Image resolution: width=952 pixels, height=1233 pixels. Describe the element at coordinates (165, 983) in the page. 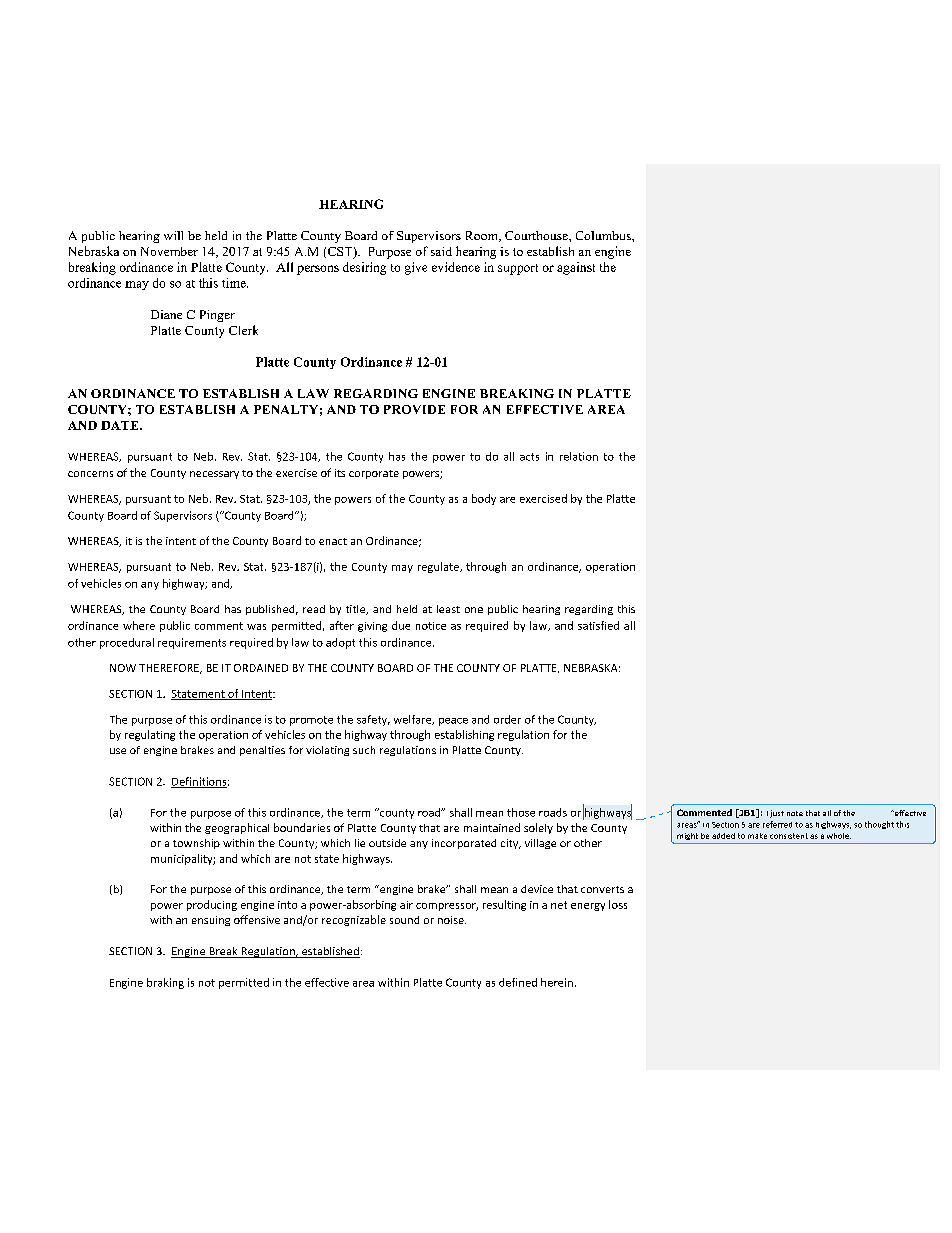

I see `braking` at that location.
